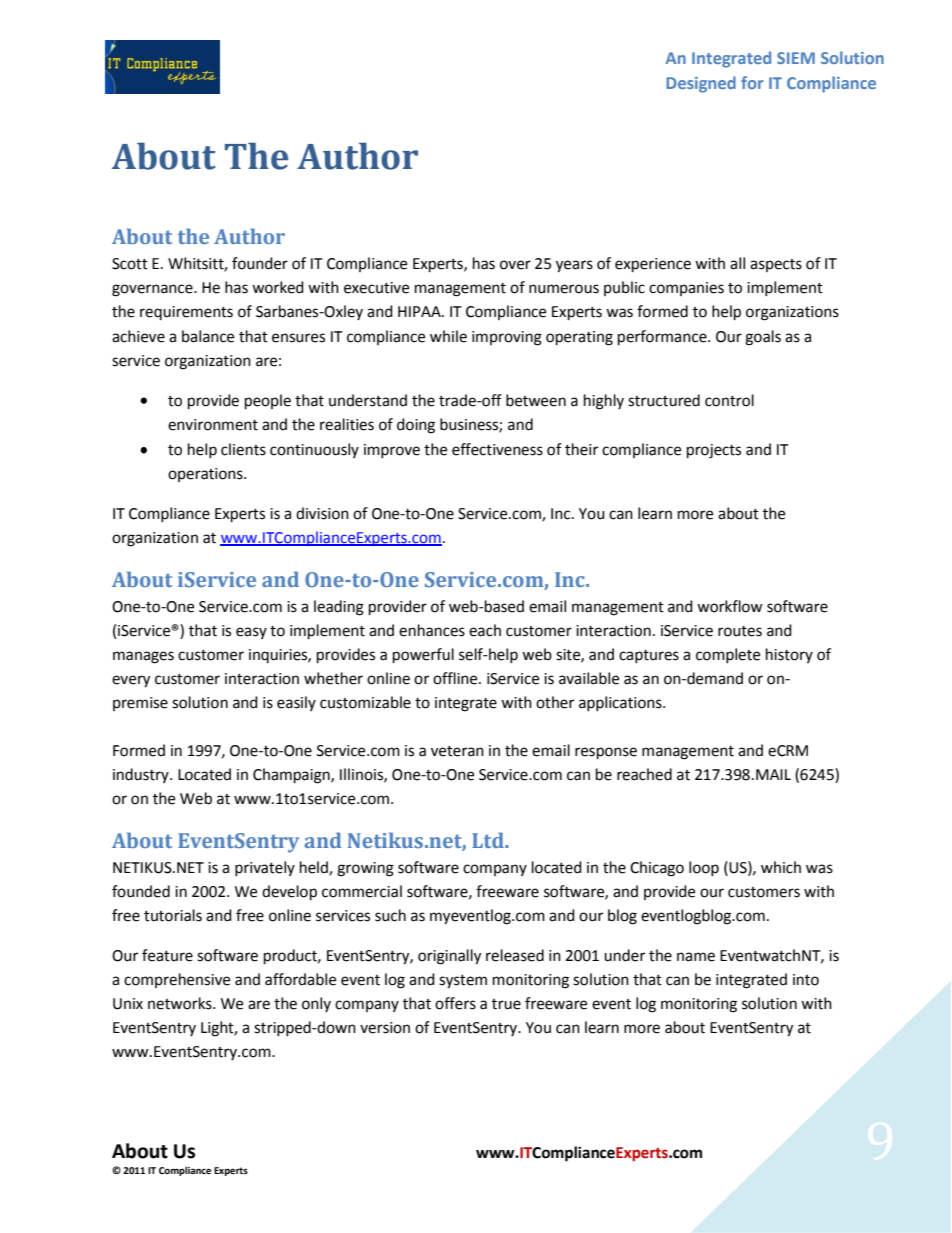 The height and width of the image is (1233, 952). Describe the element at coordinates (456, 678) in the image. I see `offline` at that location.
